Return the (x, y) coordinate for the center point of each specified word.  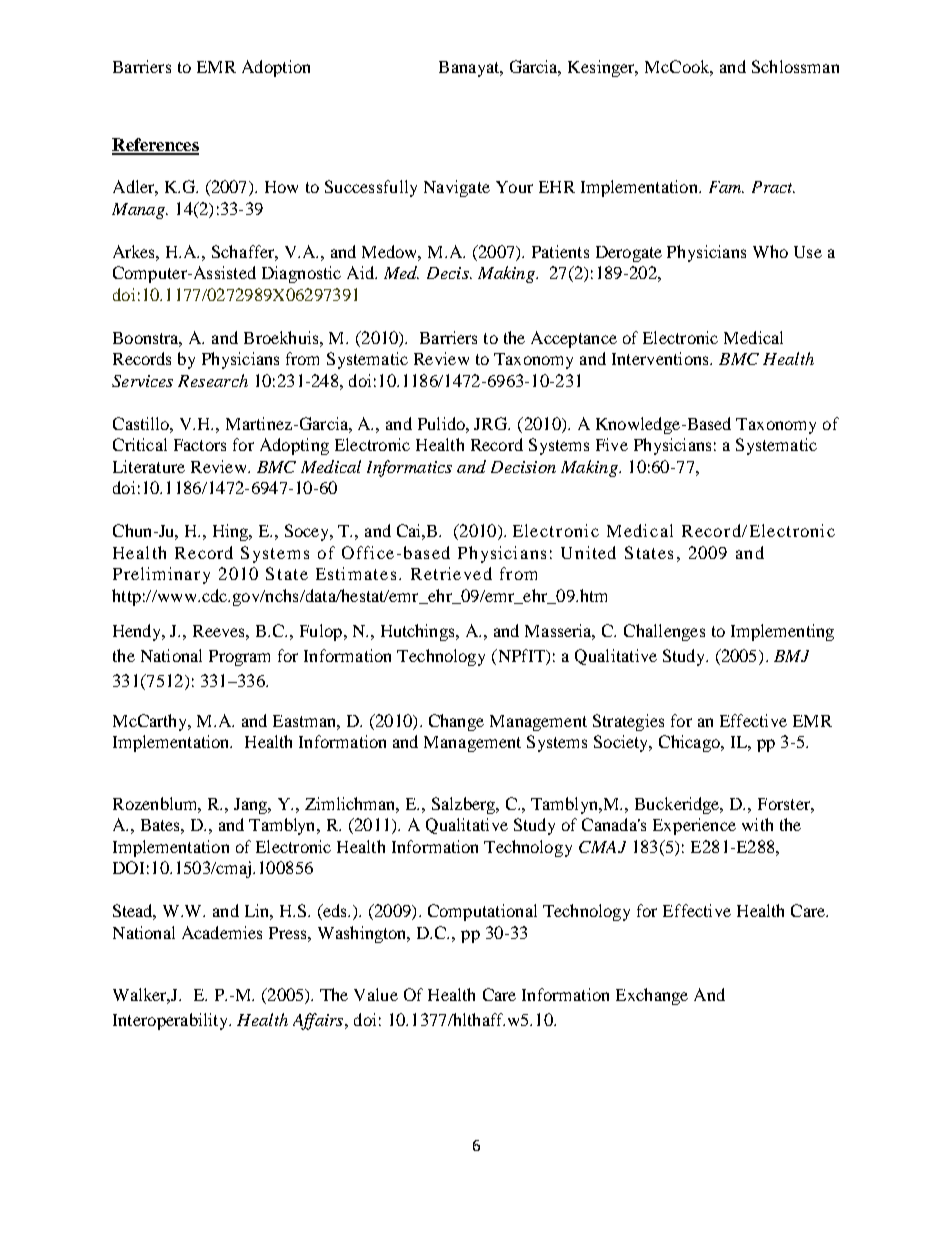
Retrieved (451, 573)
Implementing (782, 632)
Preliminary (161, 575)
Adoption (276, 68)
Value (376, 994)
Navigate (457, 188)
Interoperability (171, 1021)
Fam (726, 187)
